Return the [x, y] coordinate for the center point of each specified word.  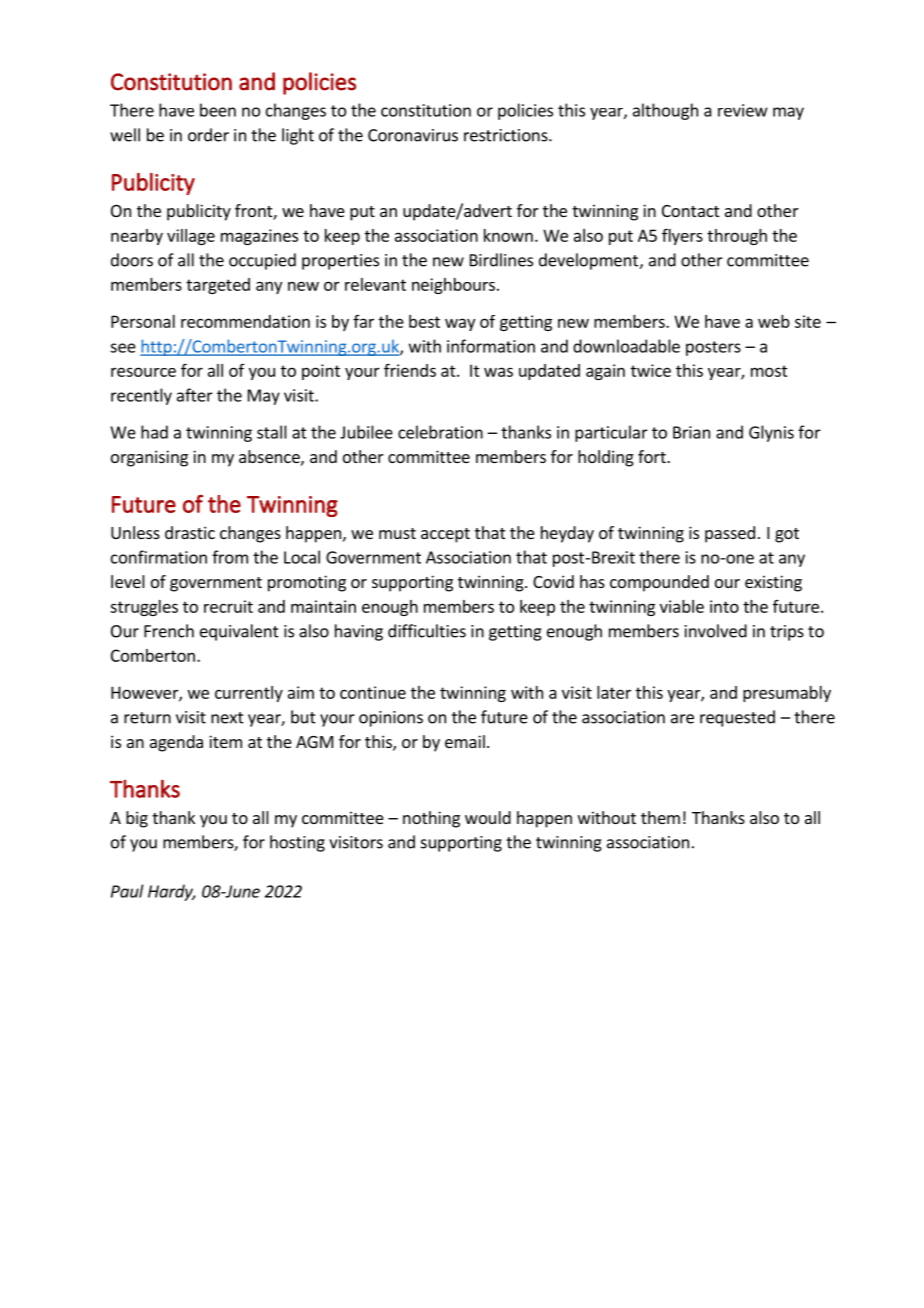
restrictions [507, 135]
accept [445, 535]
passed [730, 534]
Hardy [171, 892]
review [743, 110]
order [208, 135]
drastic [190, 532]
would [488, 817]
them [660, 817]
